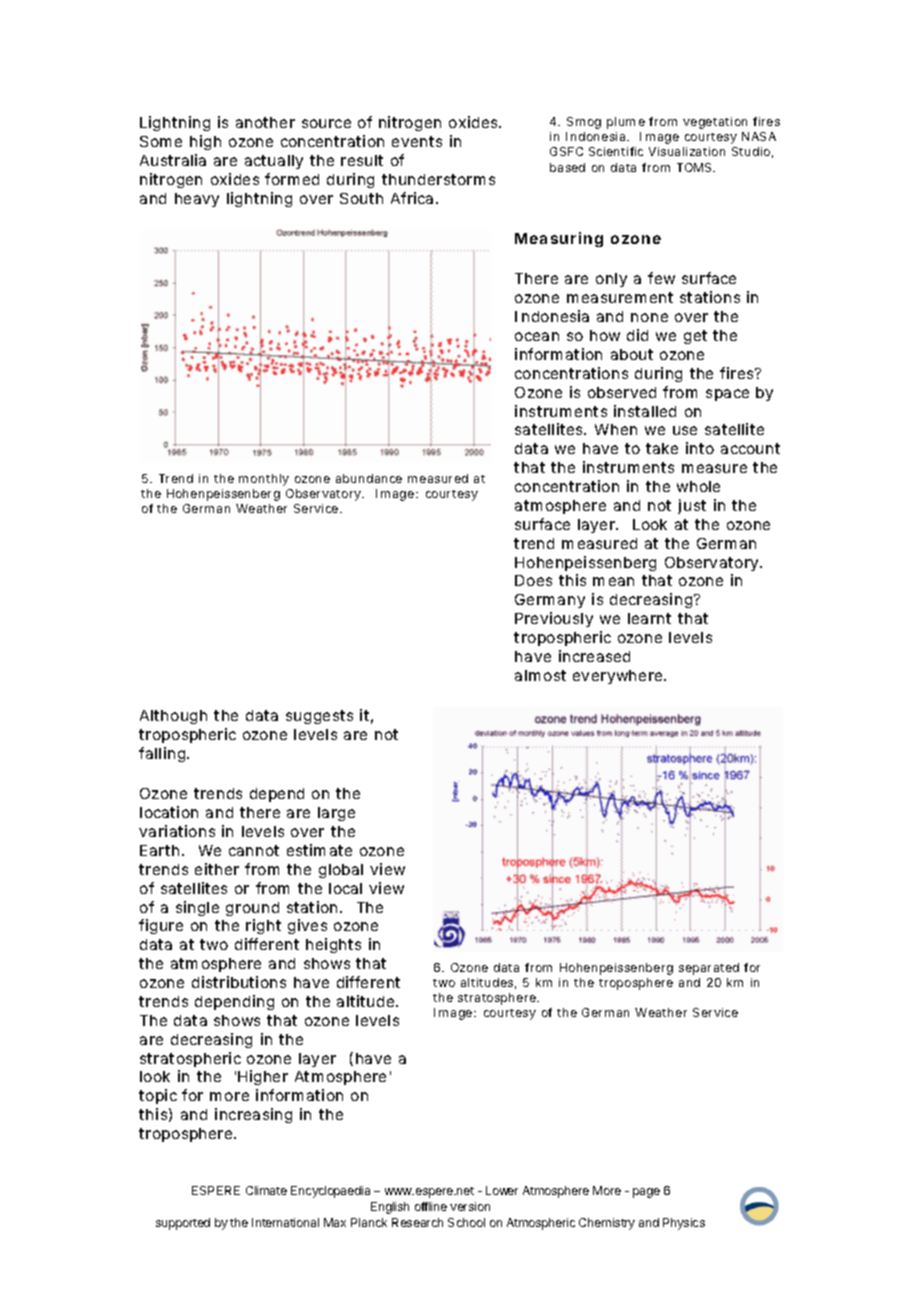 This page has height=1308, width=924. Describe the element at coordinates (619, 677) in the page. I see `everywhere` at that location.
